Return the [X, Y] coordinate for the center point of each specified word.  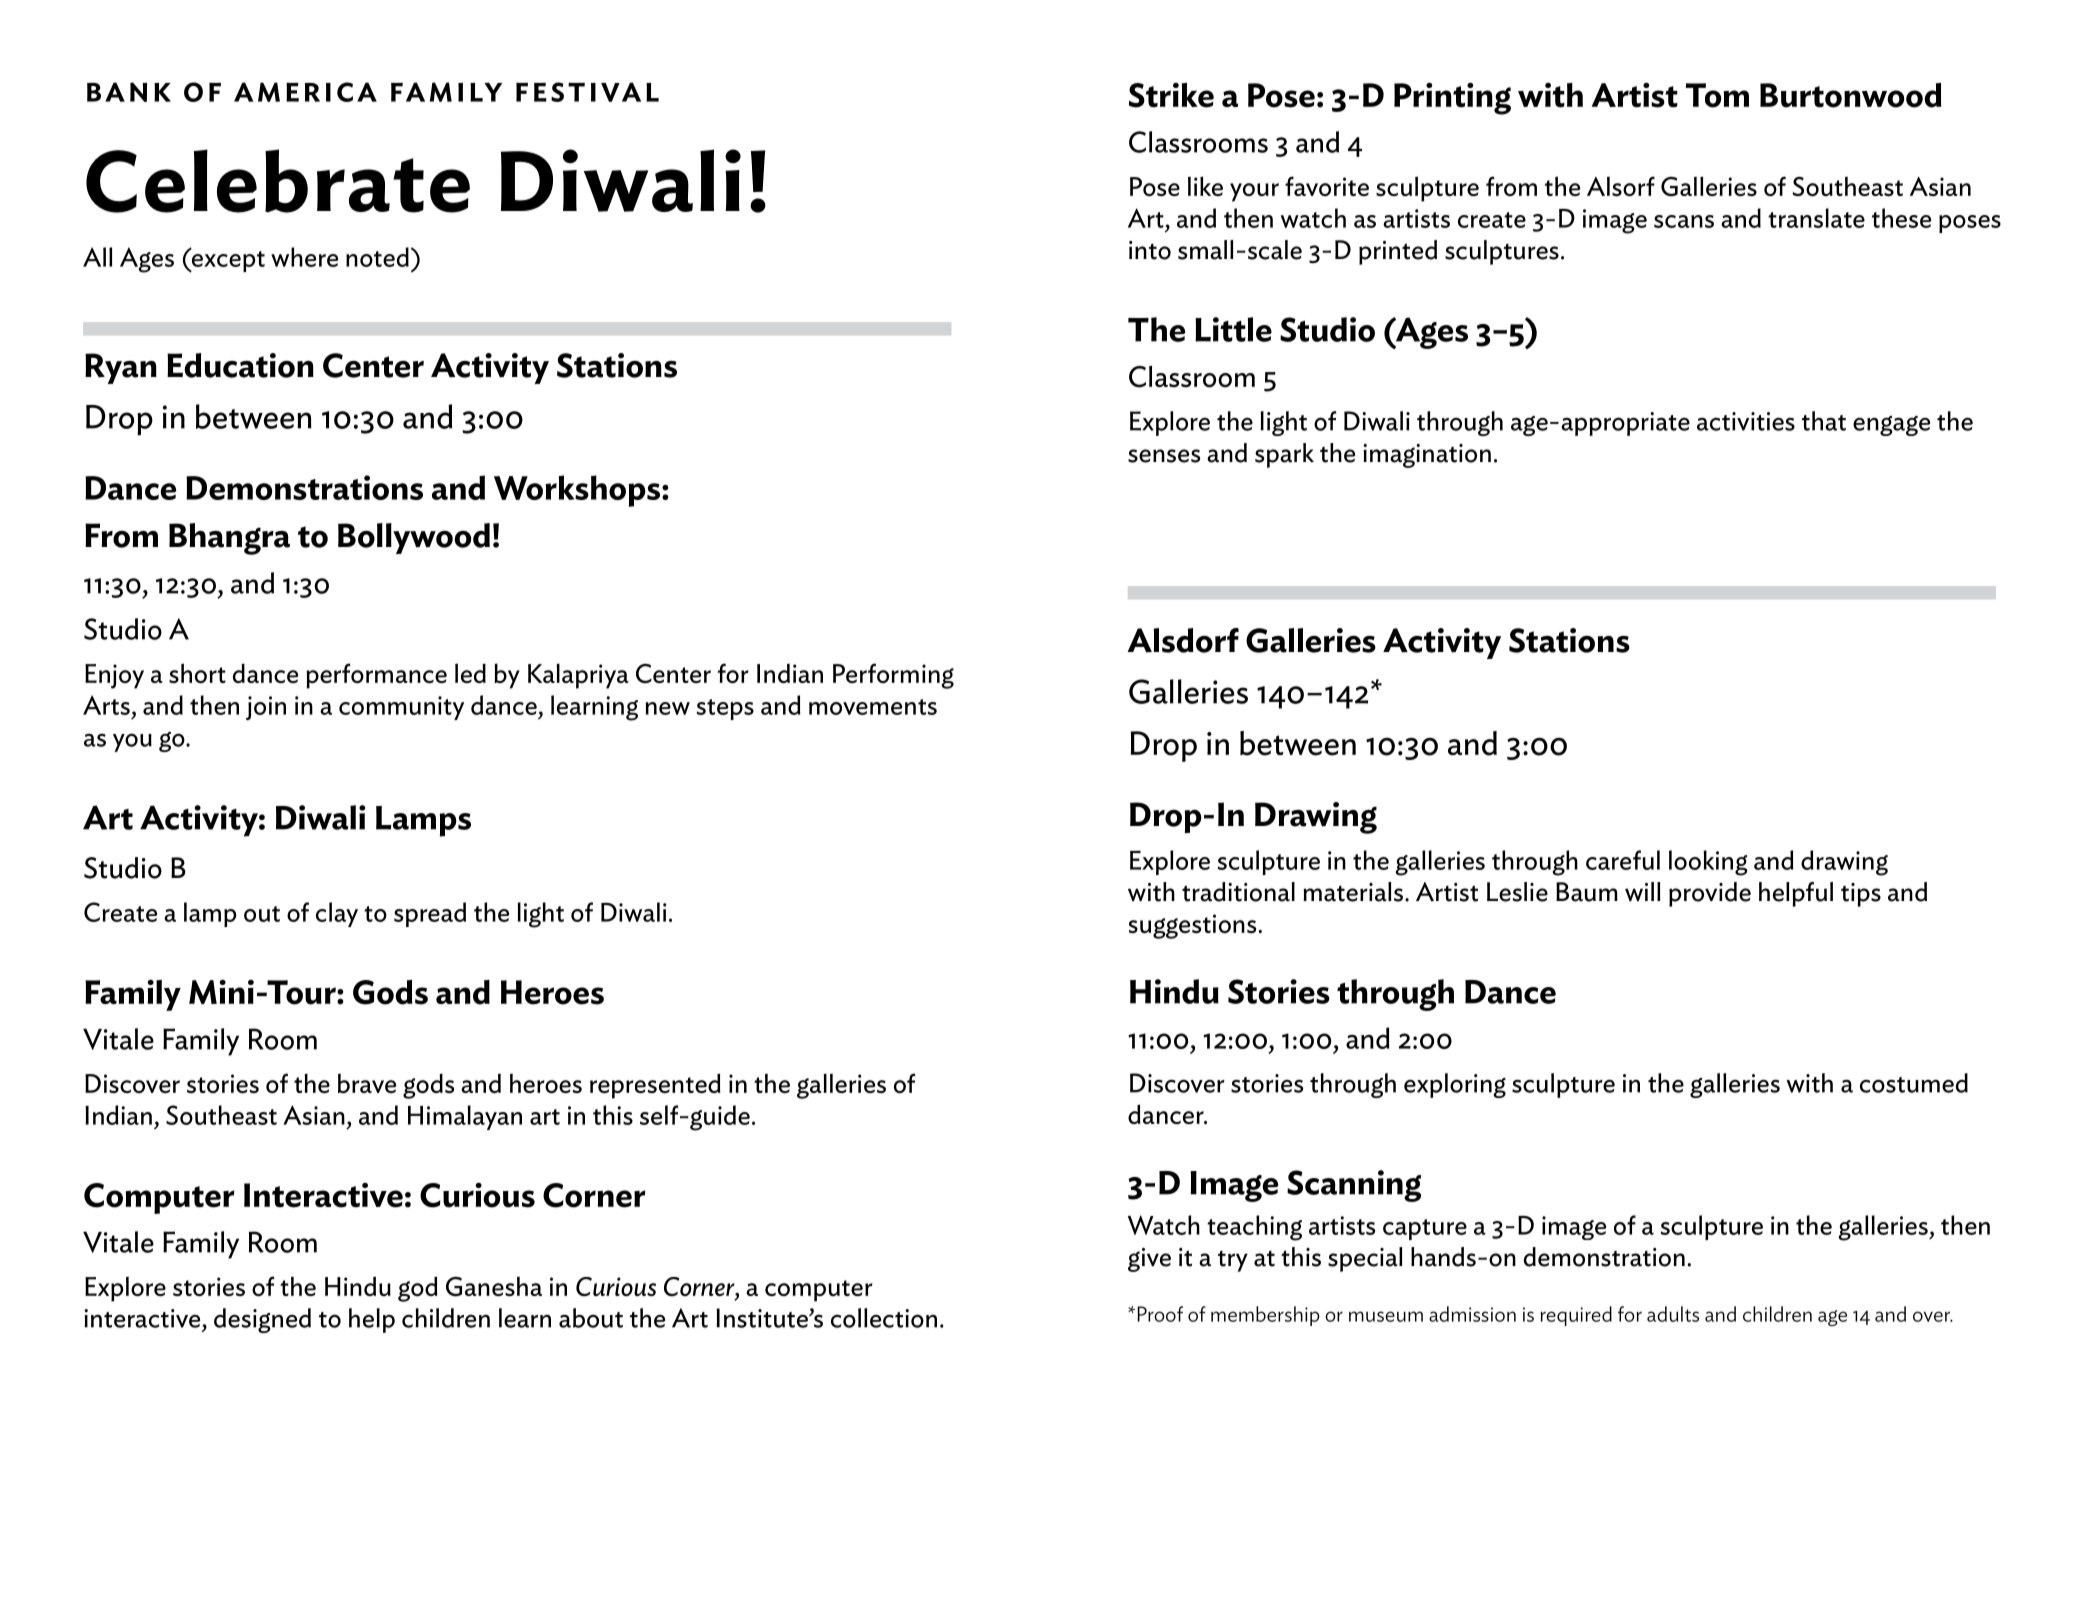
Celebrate [278, 181]
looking [1708, 863]
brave [367, 1083]
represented [655, 1086]
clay [337, 914]
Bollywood [414, 538]
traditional [1238, 892]
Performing [893, 676]
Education [240, 365]
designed [262, 1320]
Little [1233, 329]
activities [1746, 421]
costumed [1914, 1083]
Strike [1171, 95]
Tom [1717, 95]
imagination [1427, 456]
